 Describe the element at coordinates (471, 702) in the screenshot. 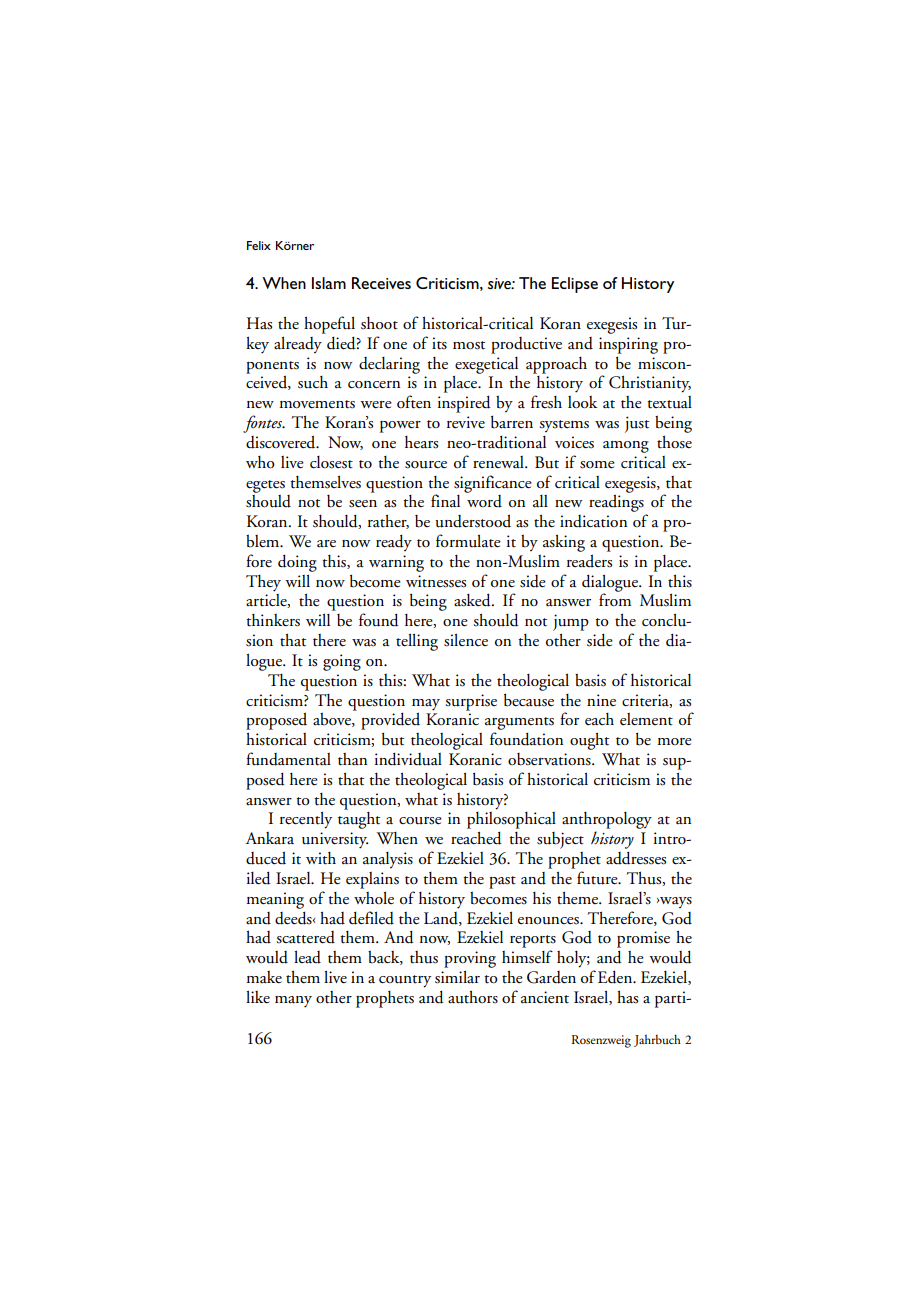

I see `surprise` at that location.
